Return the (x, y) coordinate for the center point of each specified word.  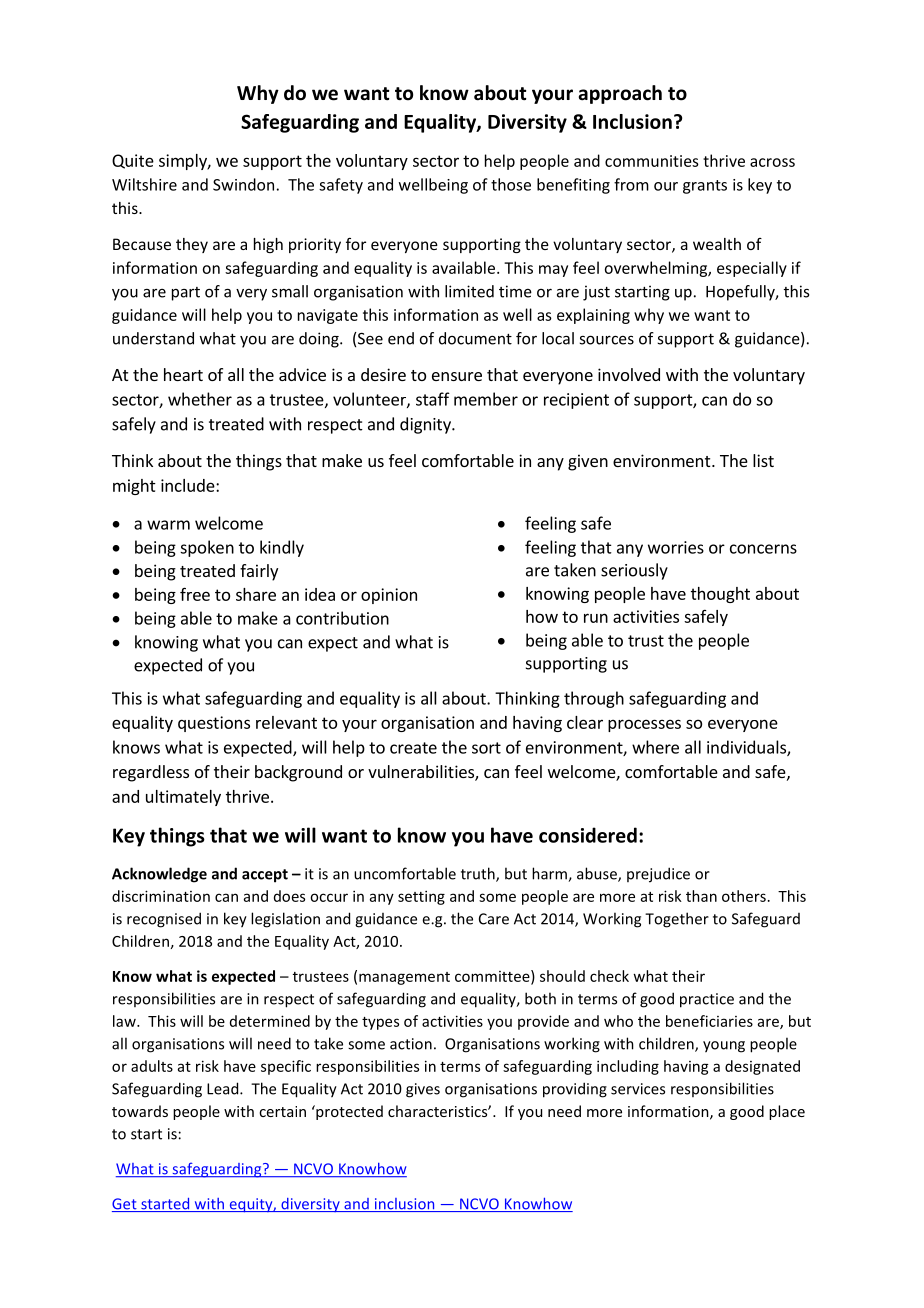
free (195, 594)
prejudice (658, 875)
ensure (457, 376)
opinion (389, 596)
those (511, 184)
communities (652, 161)
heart (183, 374)
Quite (133, 161)
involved (629, 374)
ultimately (183, 798)
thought (720, 595)
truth (479, 874)
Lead (224, 1088)
